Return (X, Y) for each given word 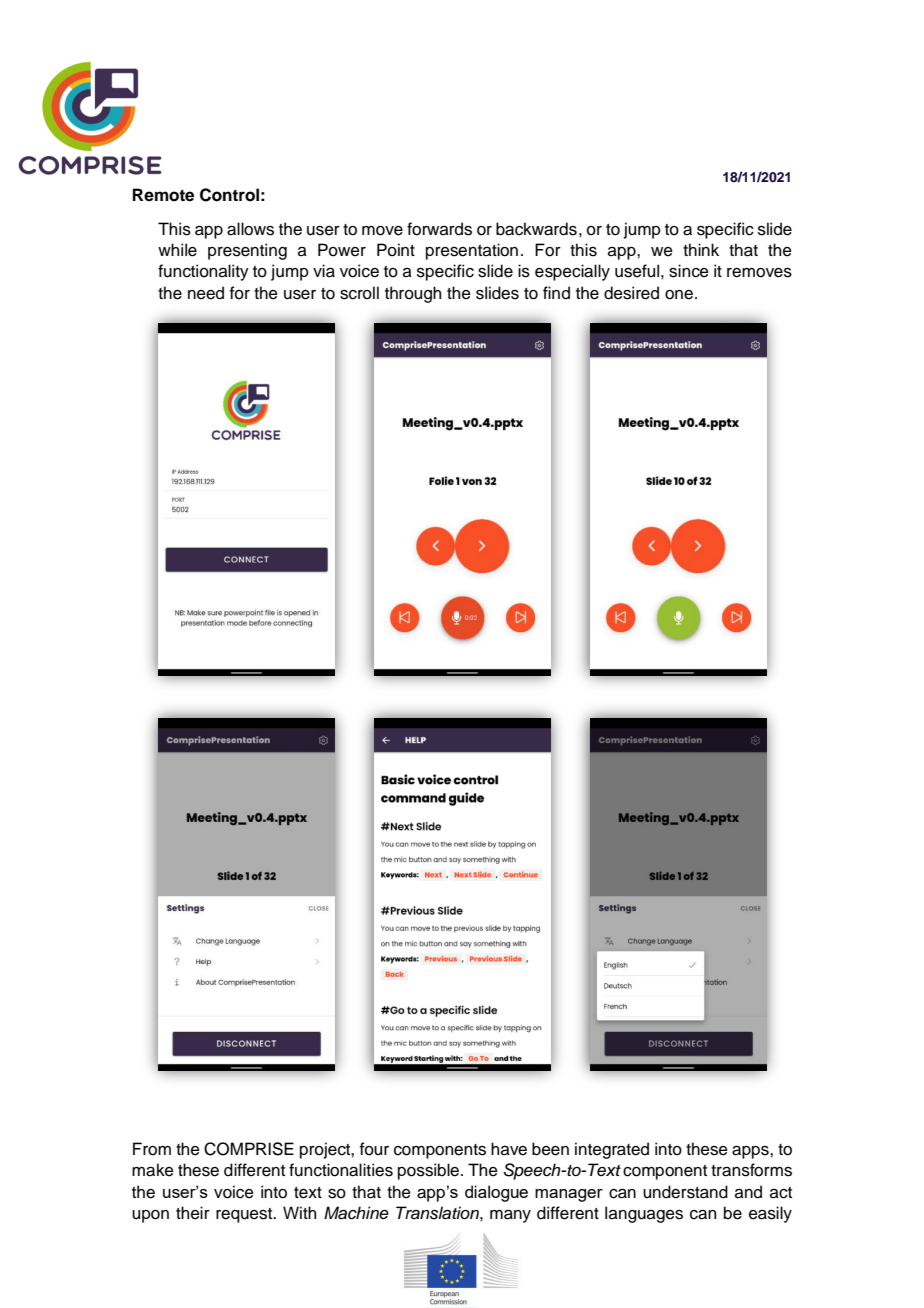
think (701, 249)
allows (250, 229)
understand (685, 1192)
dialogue (496, 1193)
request (245, 1215)
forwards (439, 229)
